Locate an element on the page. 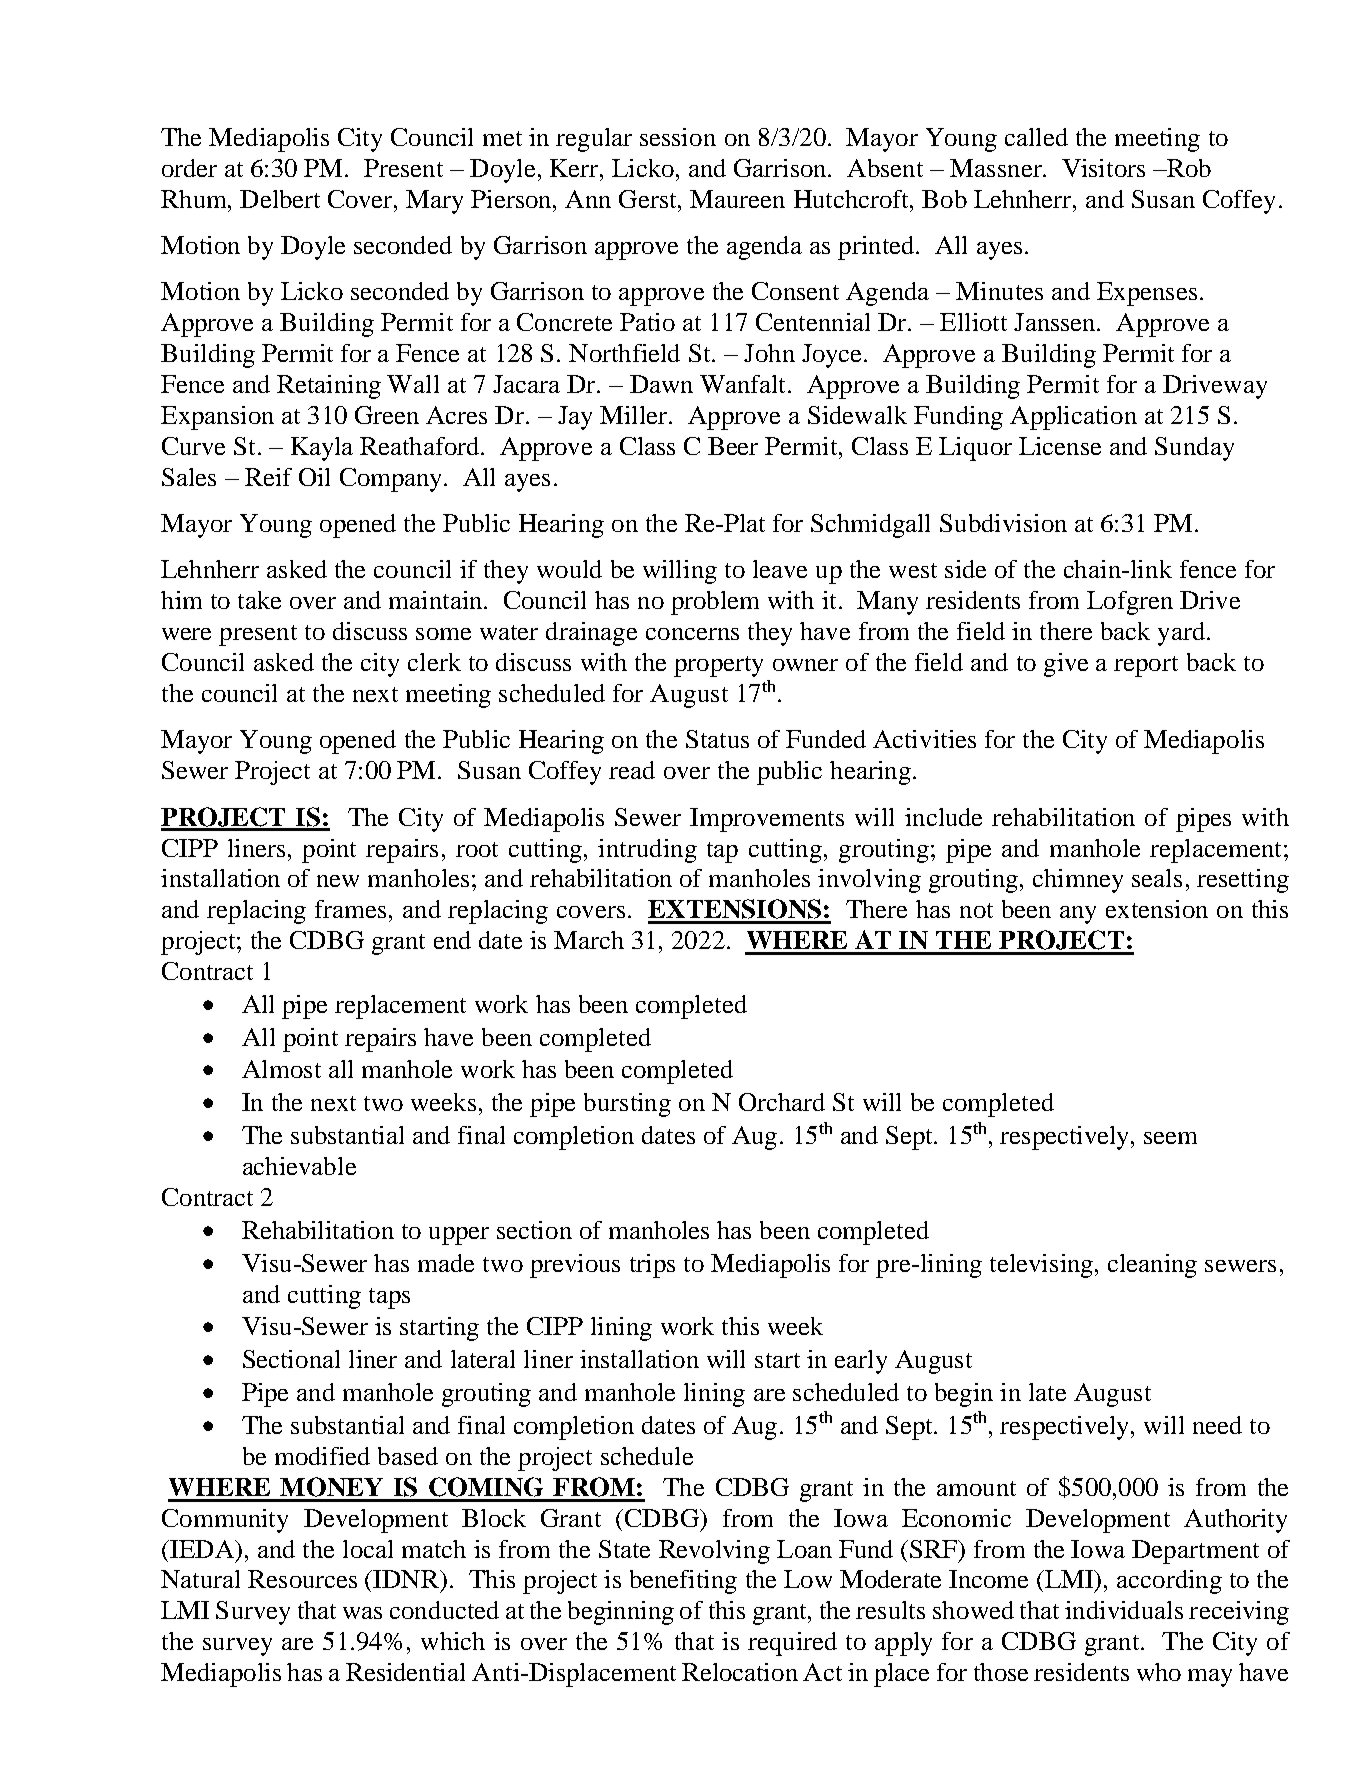  benefiting is located at coordinates (683, 1582).
